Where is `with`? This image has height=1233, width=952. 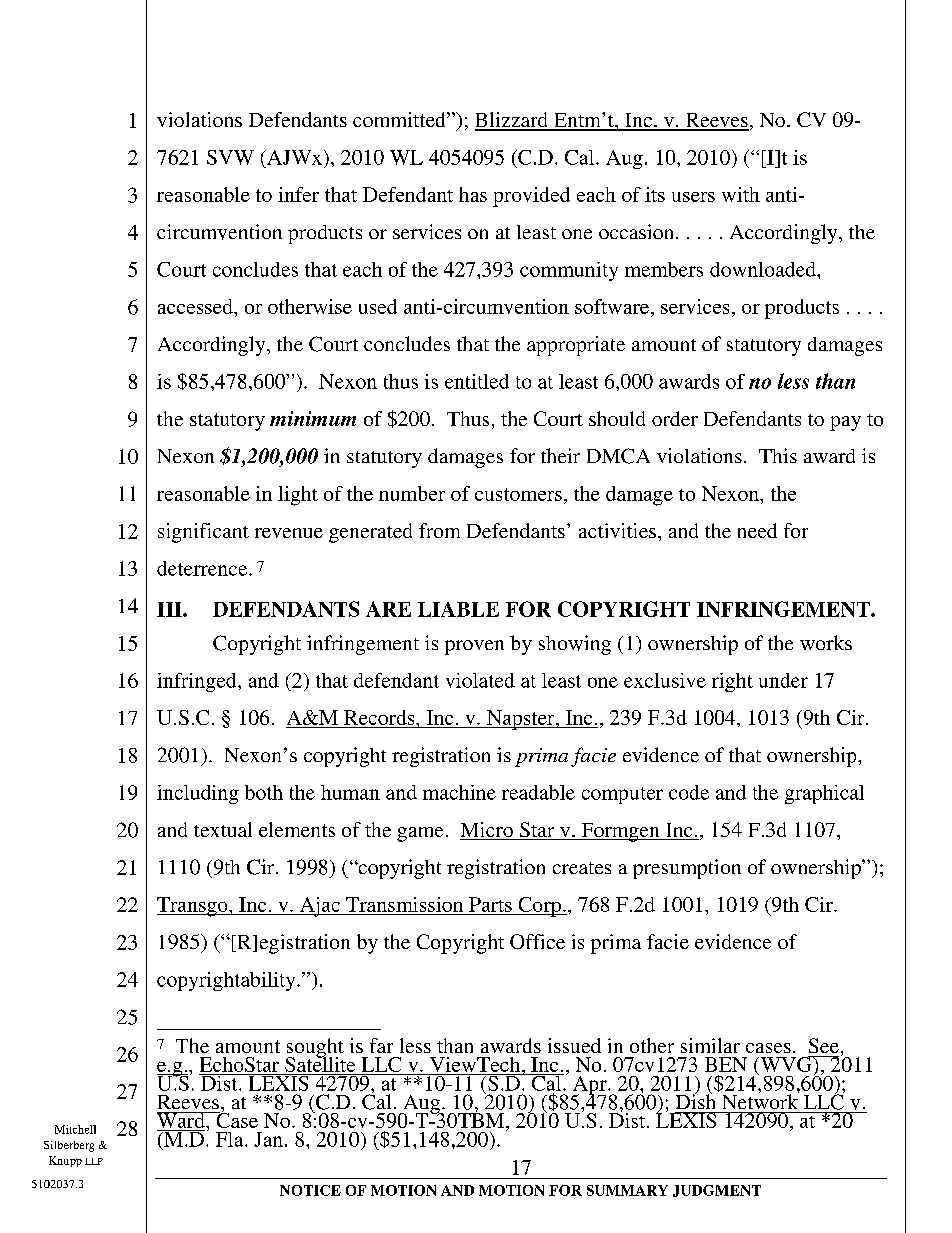 with is located at coordinates (741, 194).
